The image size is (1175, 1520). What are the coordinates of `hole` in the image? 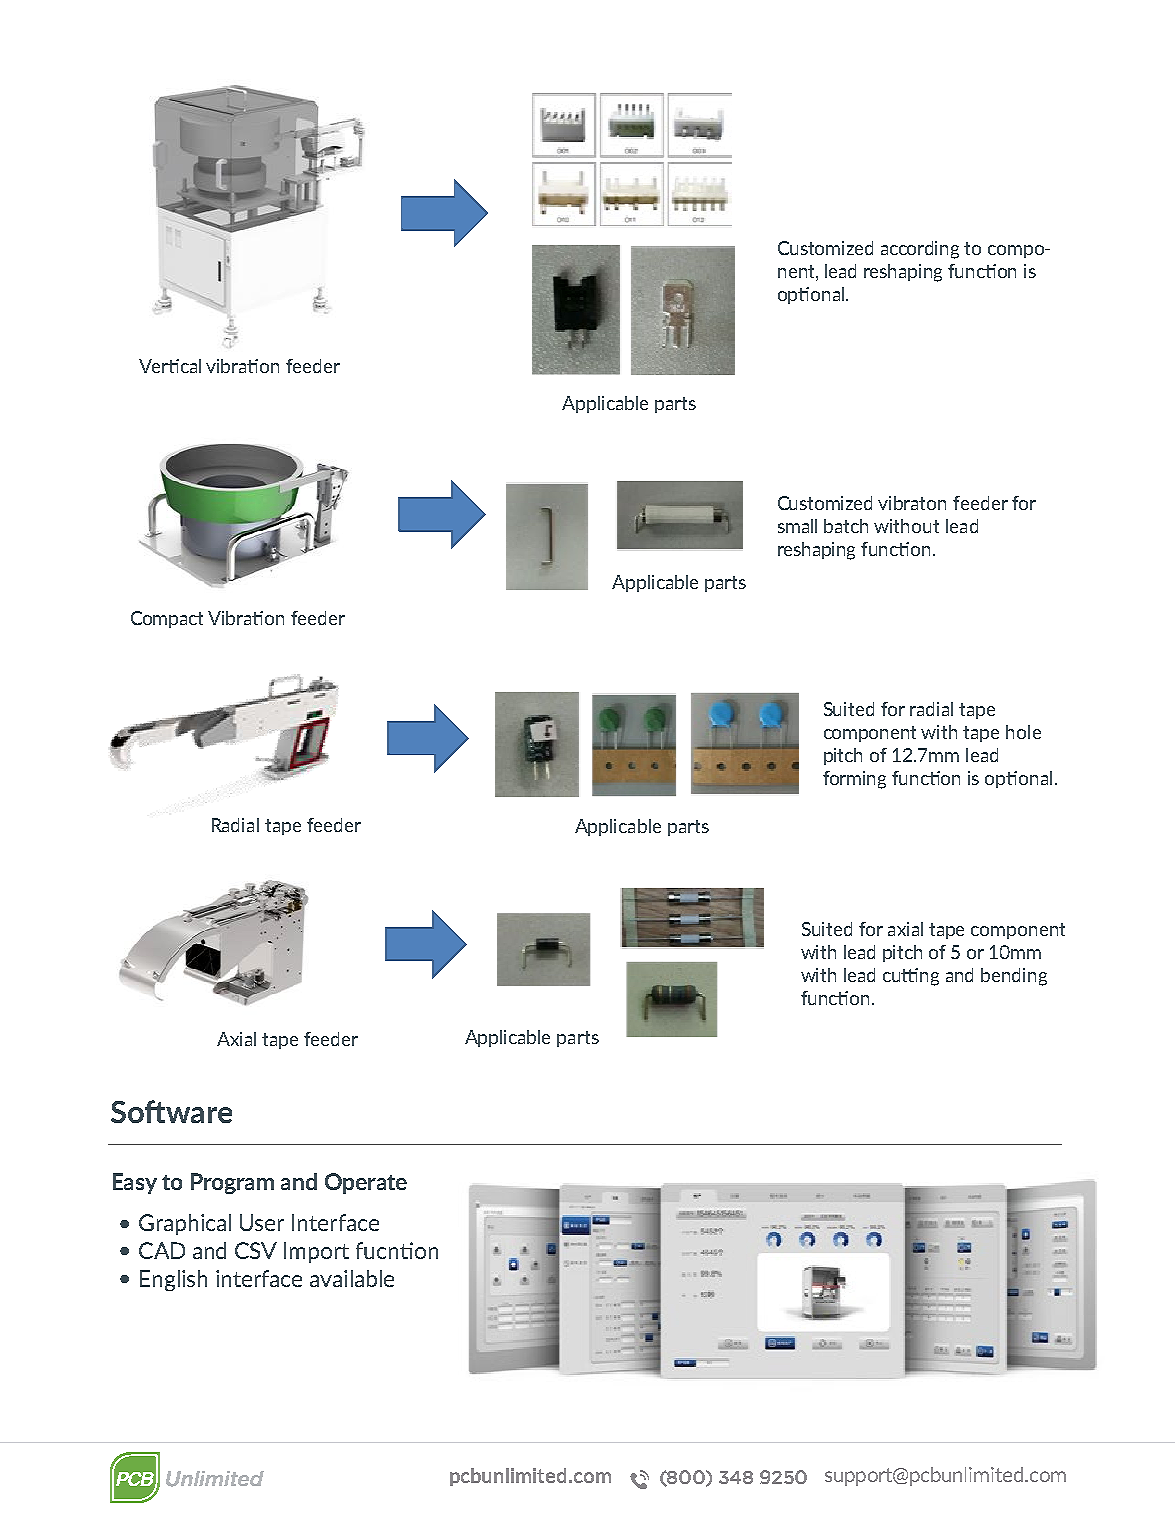 It's located at (1023, 732).
